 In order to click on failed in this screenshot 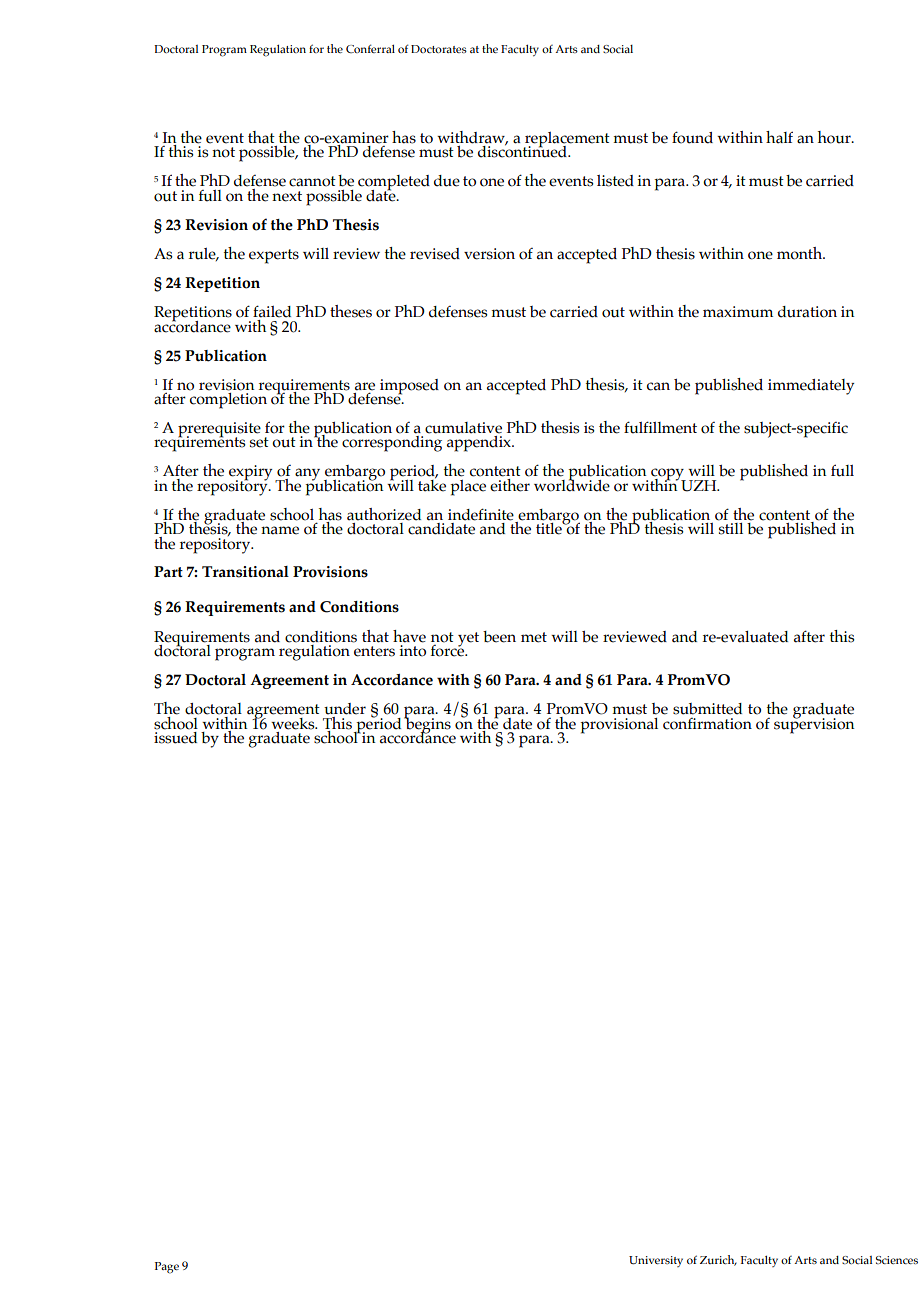, I will do `click(272, 311)`.
